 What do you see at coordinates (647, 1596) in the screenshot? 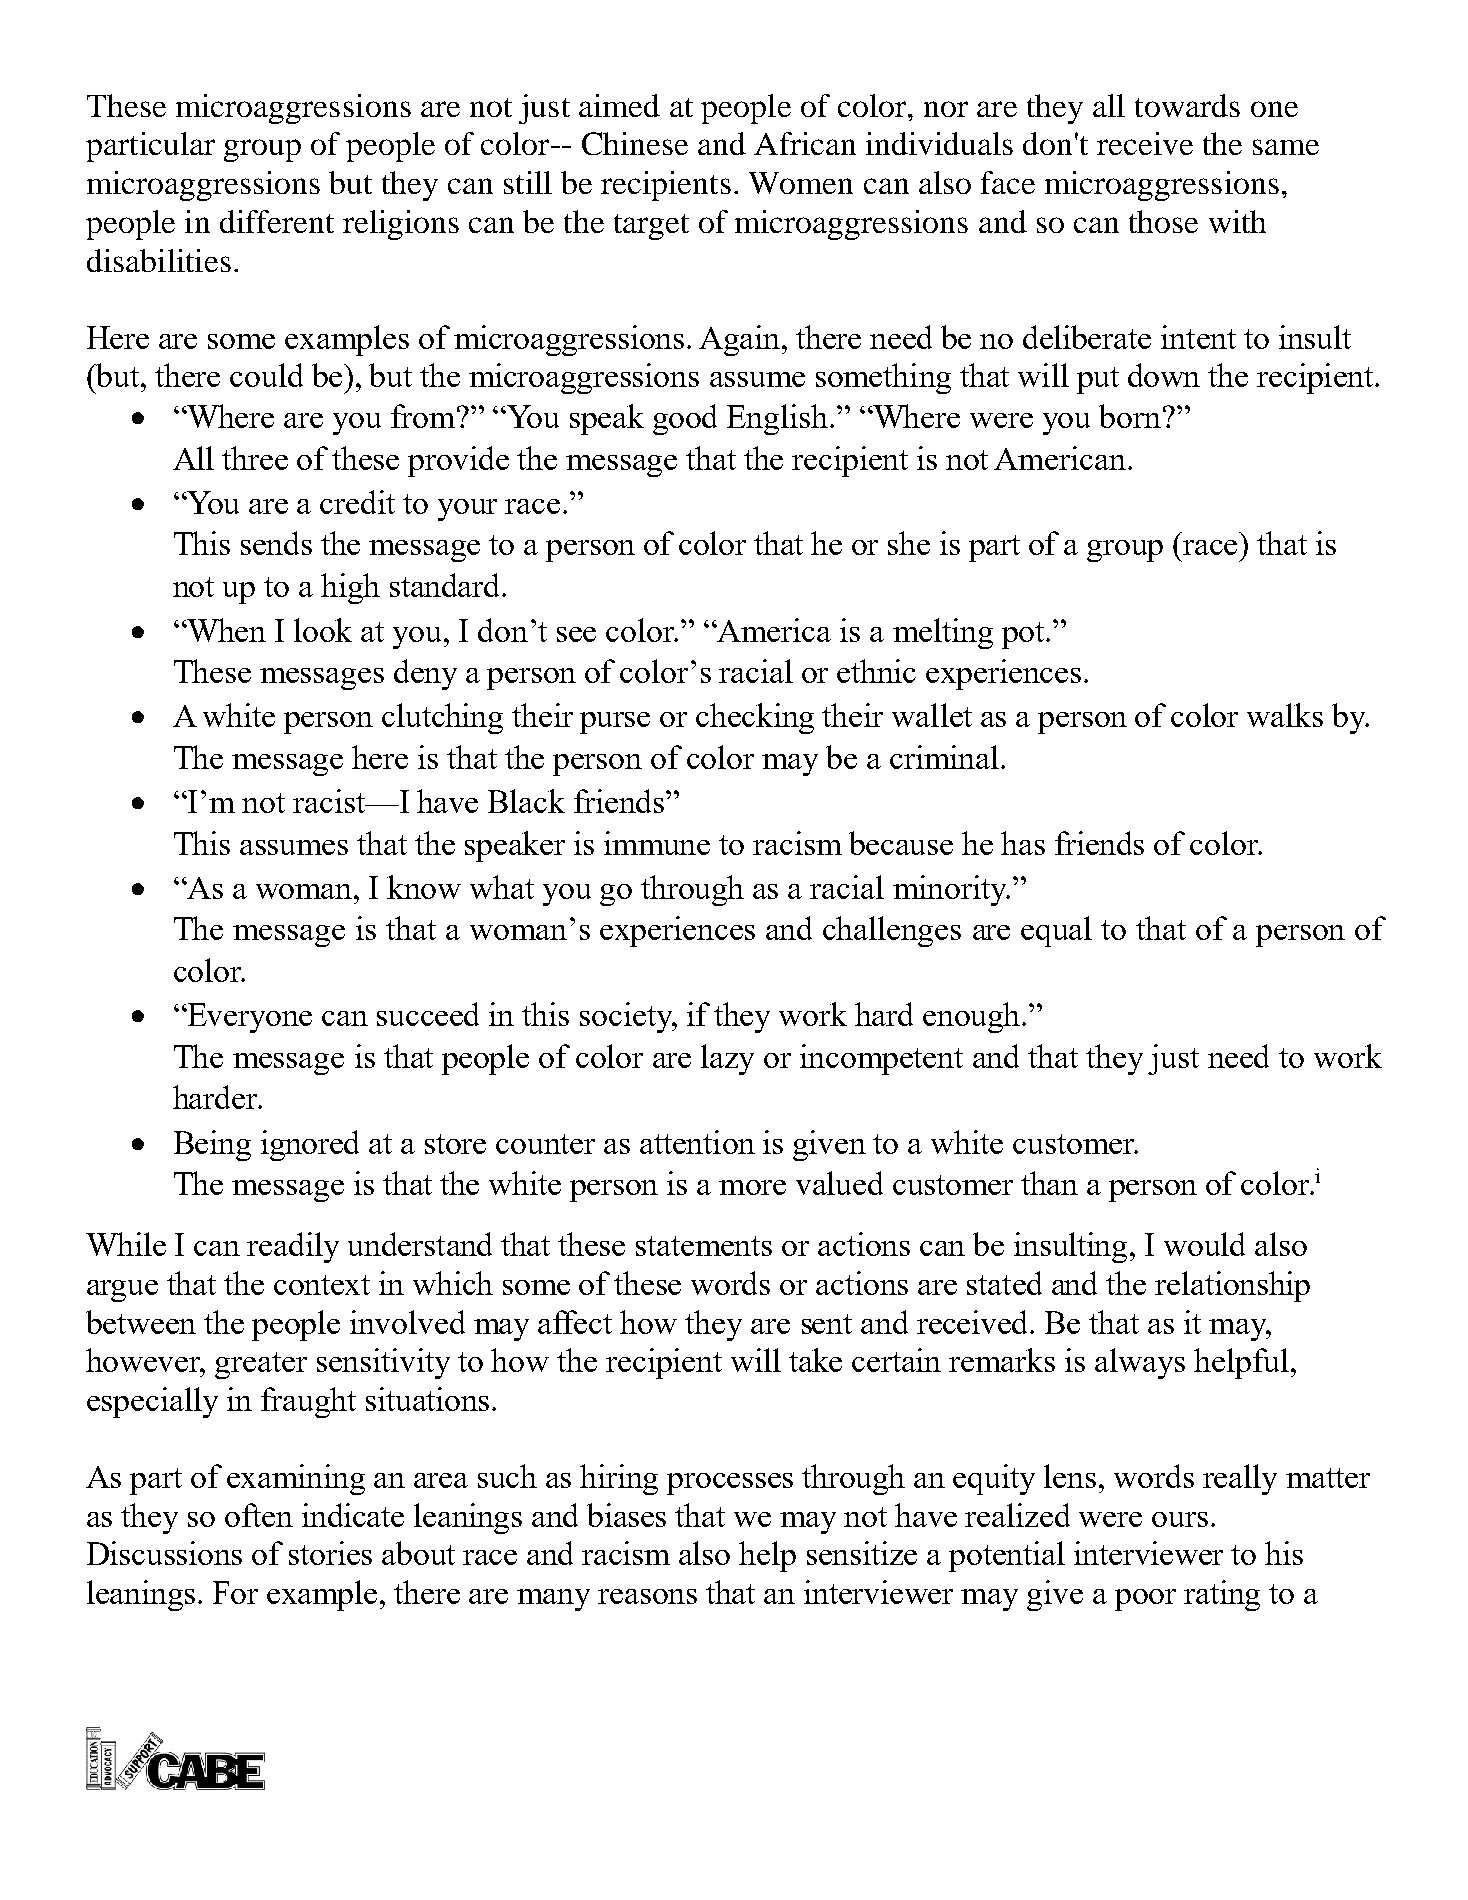
I see `reasons` at bounding box center [647, 1596].
